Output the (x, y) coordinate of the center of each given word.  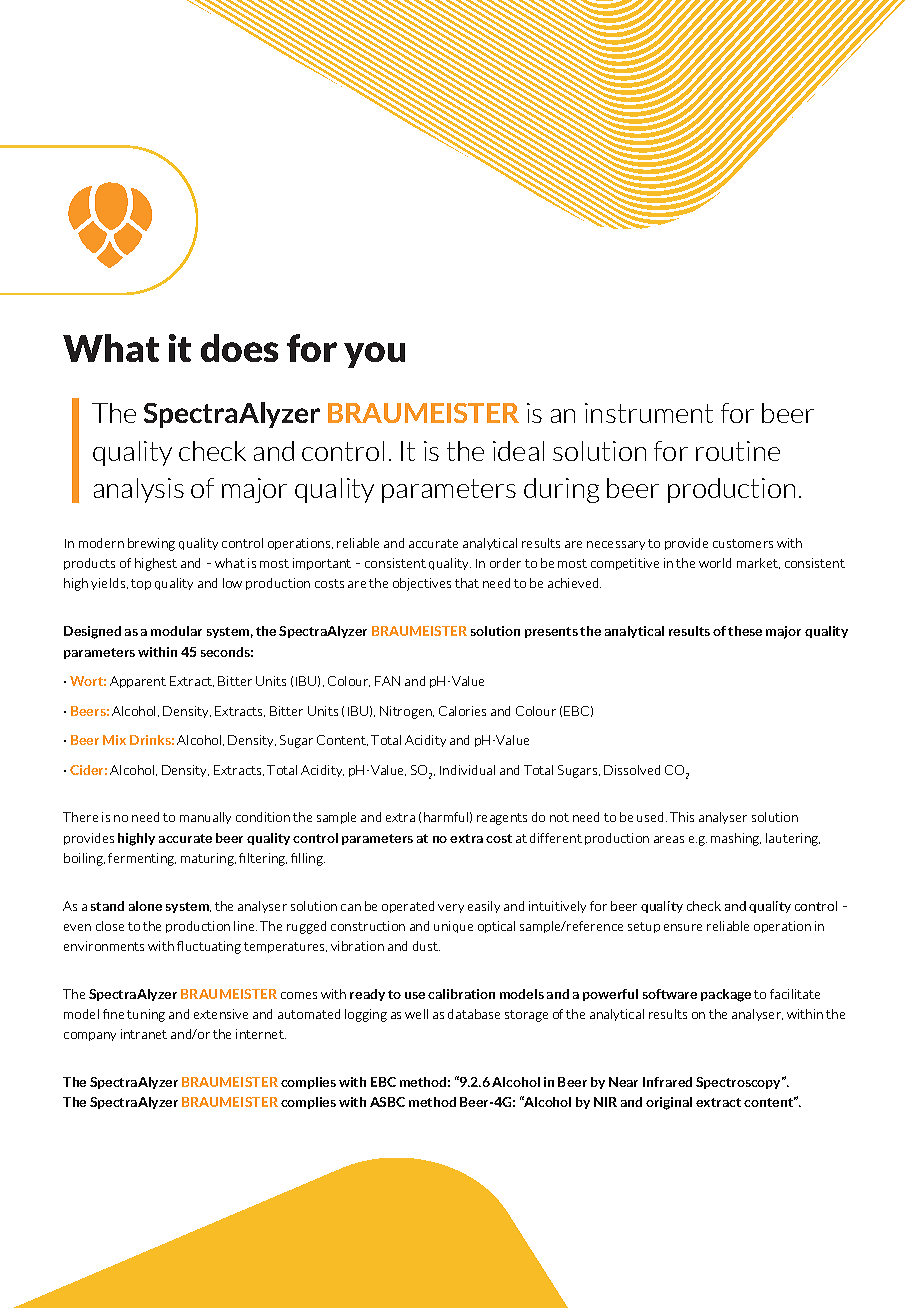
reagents (502, 819)
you (374, 355)
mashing (736, 839)
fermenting (142, 859)
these (745, 631)
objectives (422, 584)
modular (176, 631)
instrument (649, 413)
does (239, 348)
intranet (144, 1034)
